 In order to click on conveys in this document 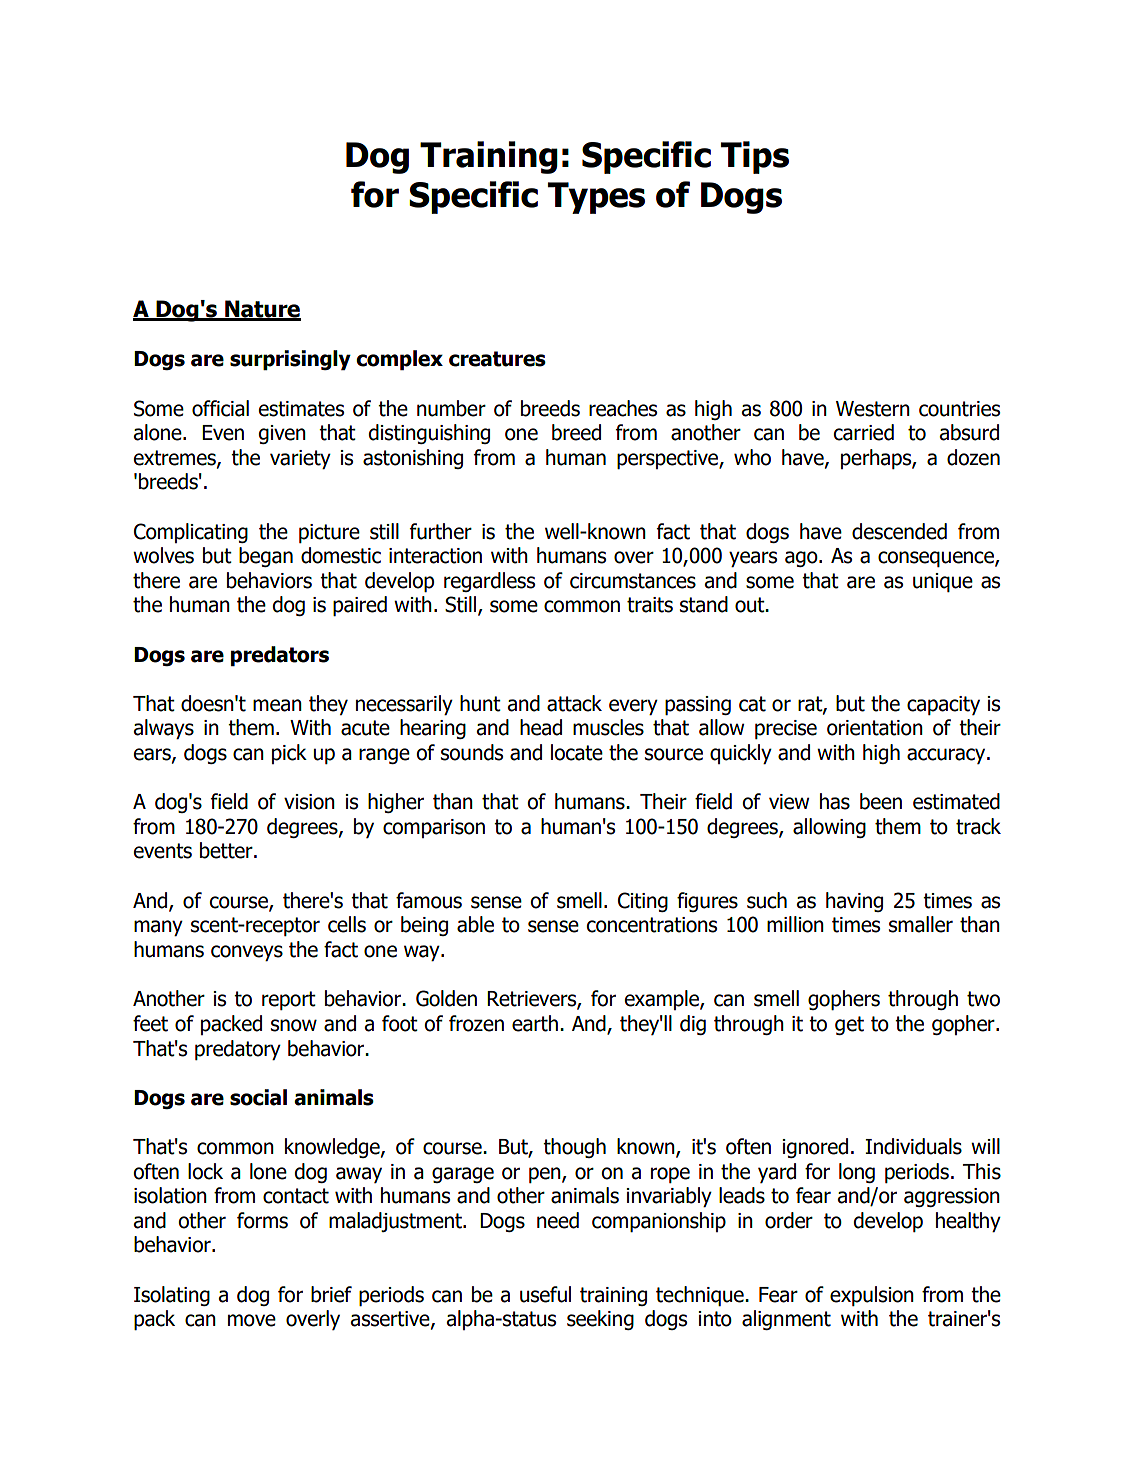, I will do `click(247, 953)`.
